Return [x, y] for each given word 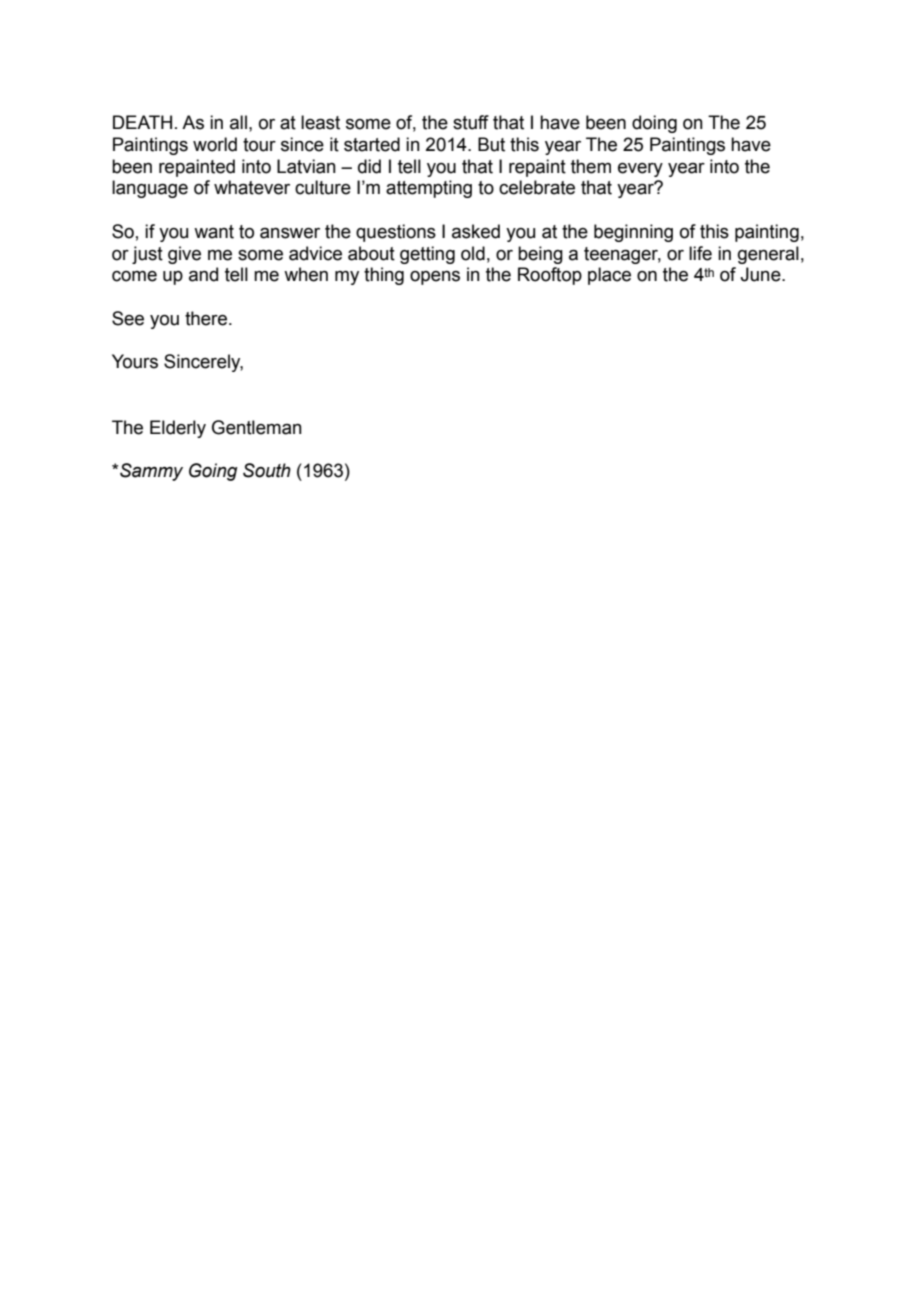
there [207, 318]
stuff [471, 122]
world [215, 144]
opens [435, 278]
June [761, 274]
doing [654, 124]
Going [213, 472]
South [267, 470]
